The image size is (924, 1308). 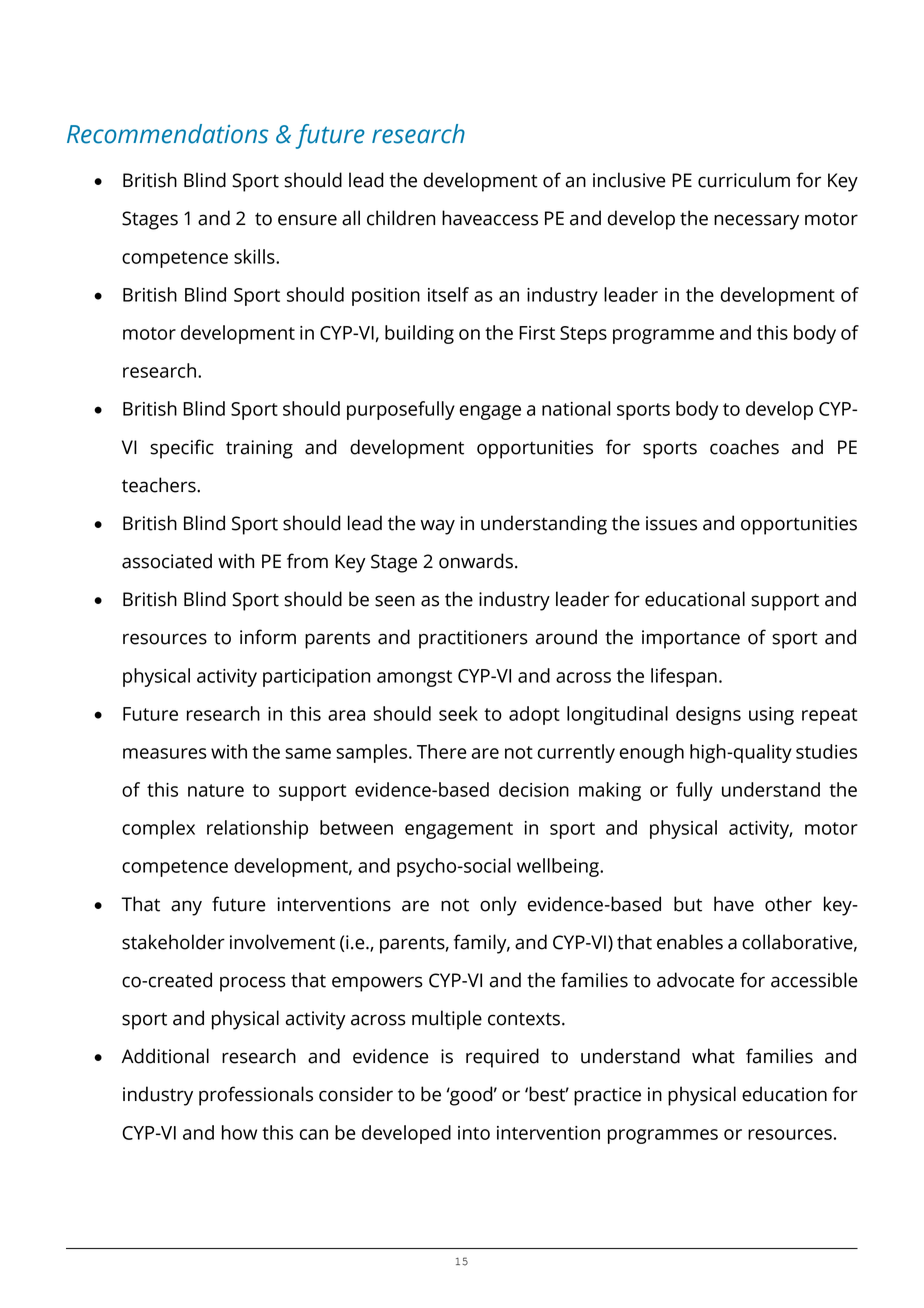 What do you see at coordinates (474, 1133) in the image?
I see `into` at bounding box center [474, 1133].
